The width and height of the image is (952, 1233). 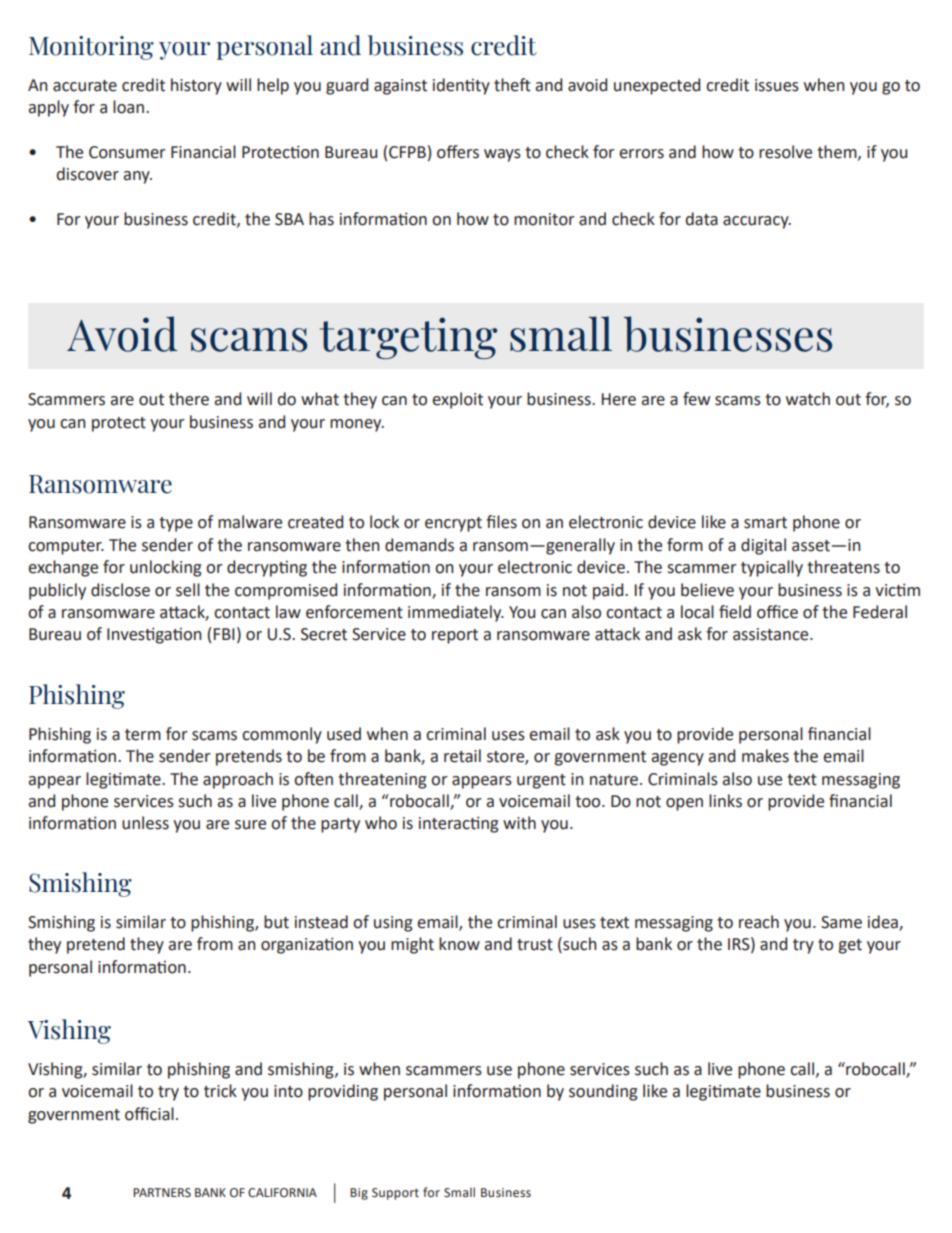 I want to click on Support, so click(x=395, y=1194).
